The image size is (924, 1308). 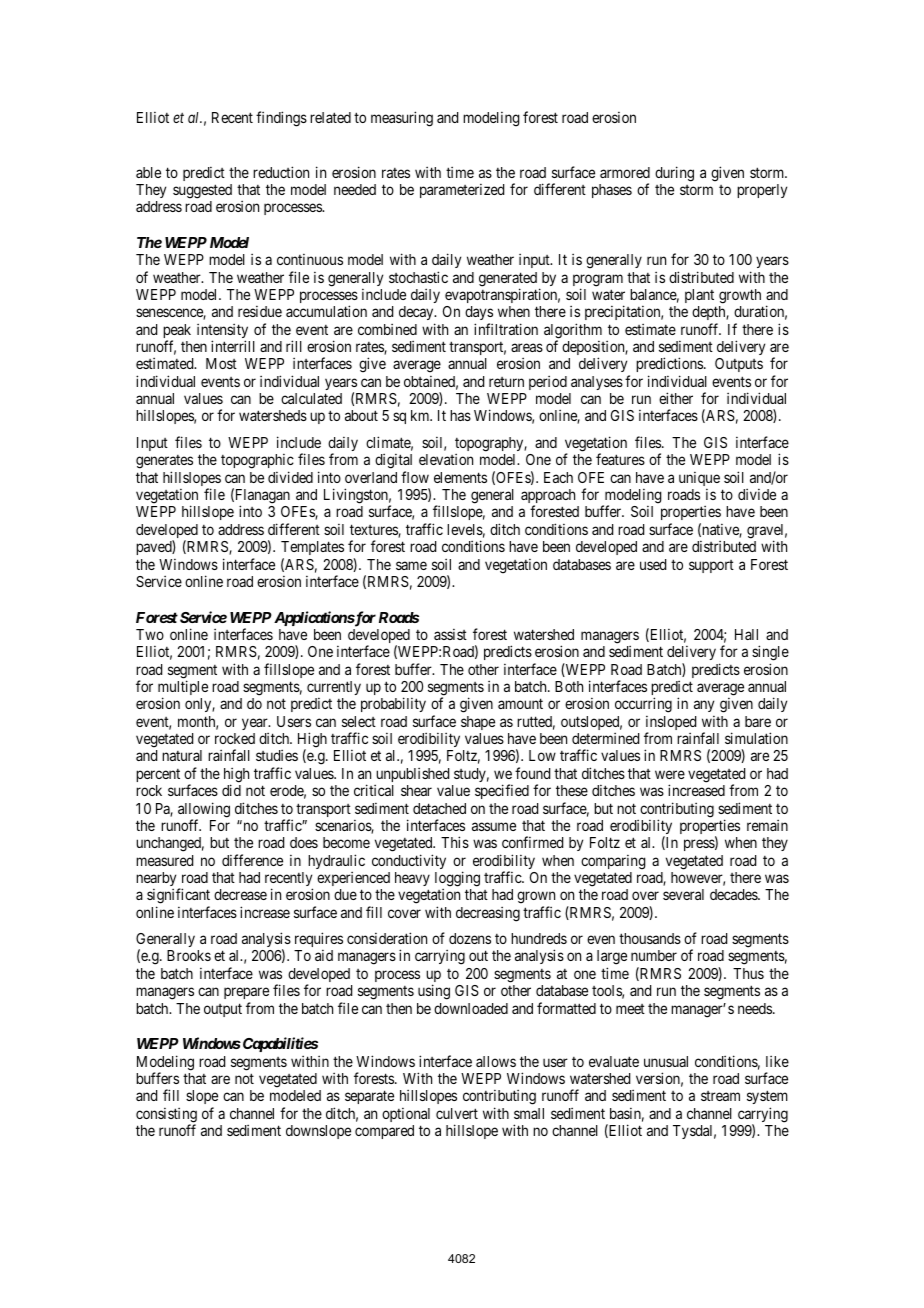 I want to click on parameterized, so click(x=462, y=191).
